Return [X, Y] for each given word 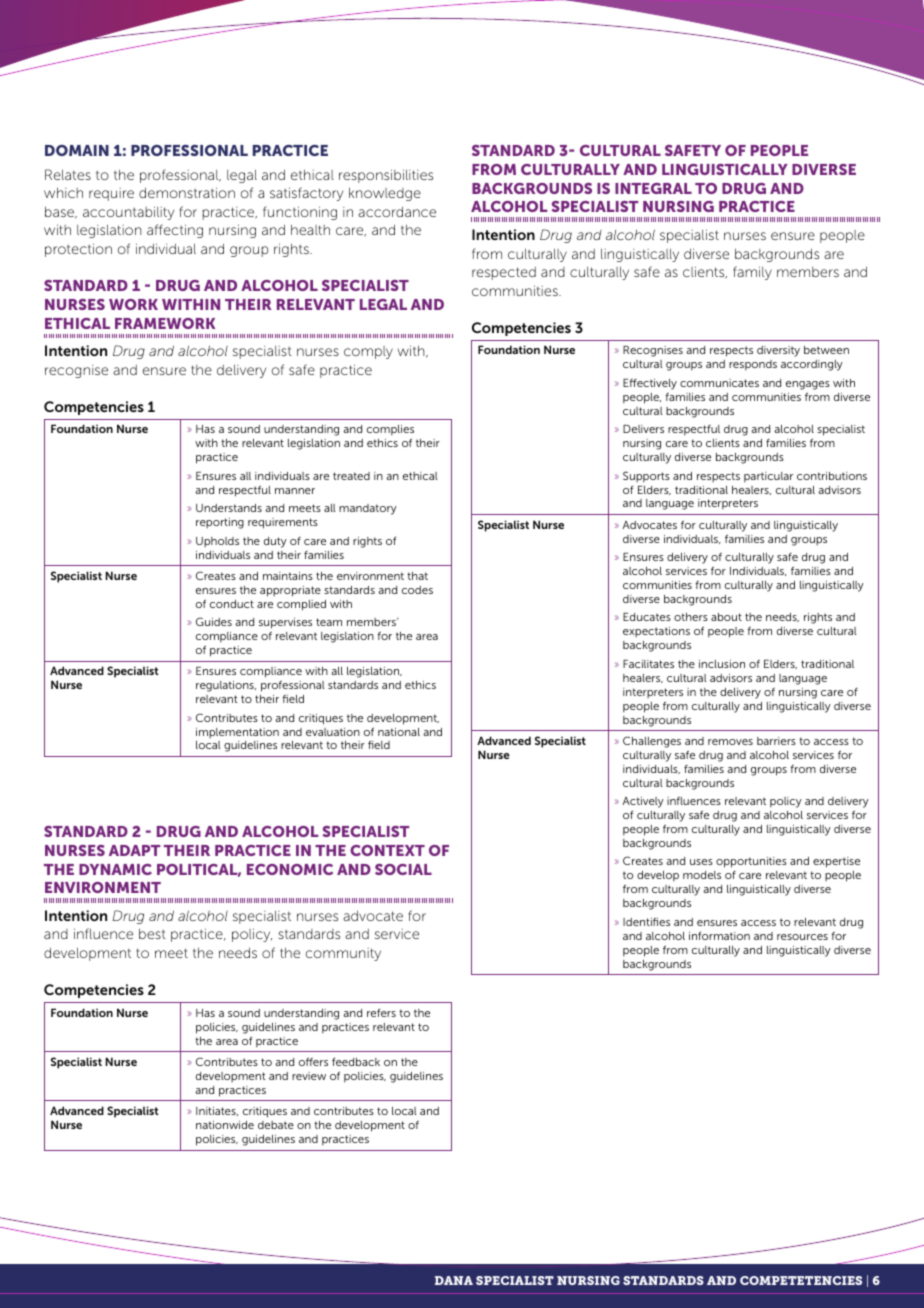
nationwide [225, 1125]
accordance [397, 211]
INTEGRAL [653, 188]
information [719, 936]
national [399, 732]
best [152, 933]
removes [730, 742]
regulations [226, 686]
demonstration [187, 192]
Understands [229, 508]
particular [768, 477]
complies [390, 432]
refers [381, 1013]
